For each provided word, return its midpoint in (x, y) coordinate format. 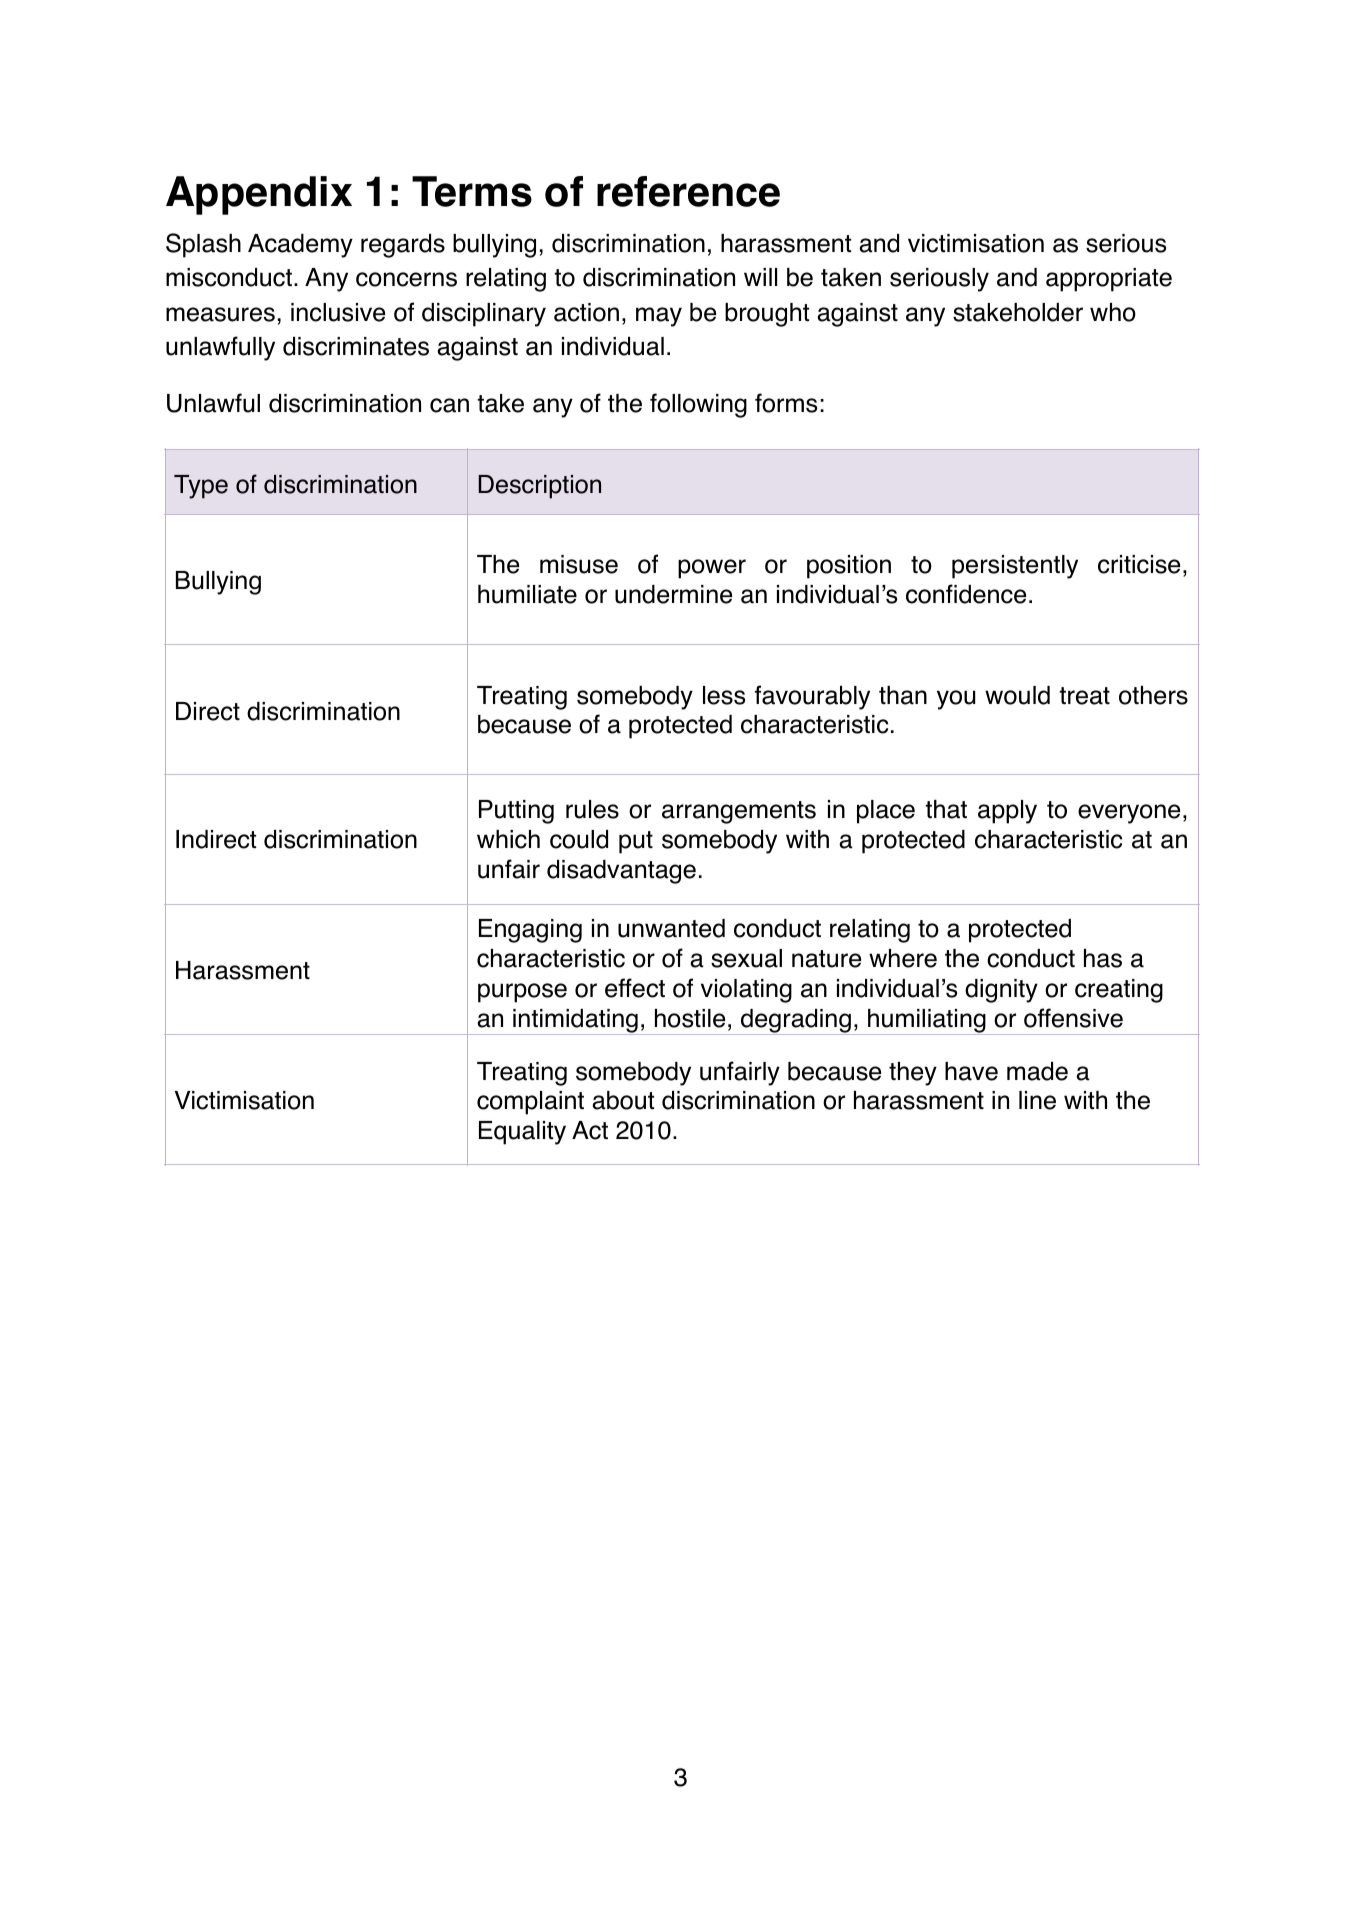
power (712, 569)
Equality (522, 1133)
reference (688, 191)
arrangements (739, 812)
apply (1007, 812)
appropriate (1109, 280)
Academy (300, 246)
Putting (516, 812)
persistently (1015, 567)
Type (201, 487)
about (623, 1100)
